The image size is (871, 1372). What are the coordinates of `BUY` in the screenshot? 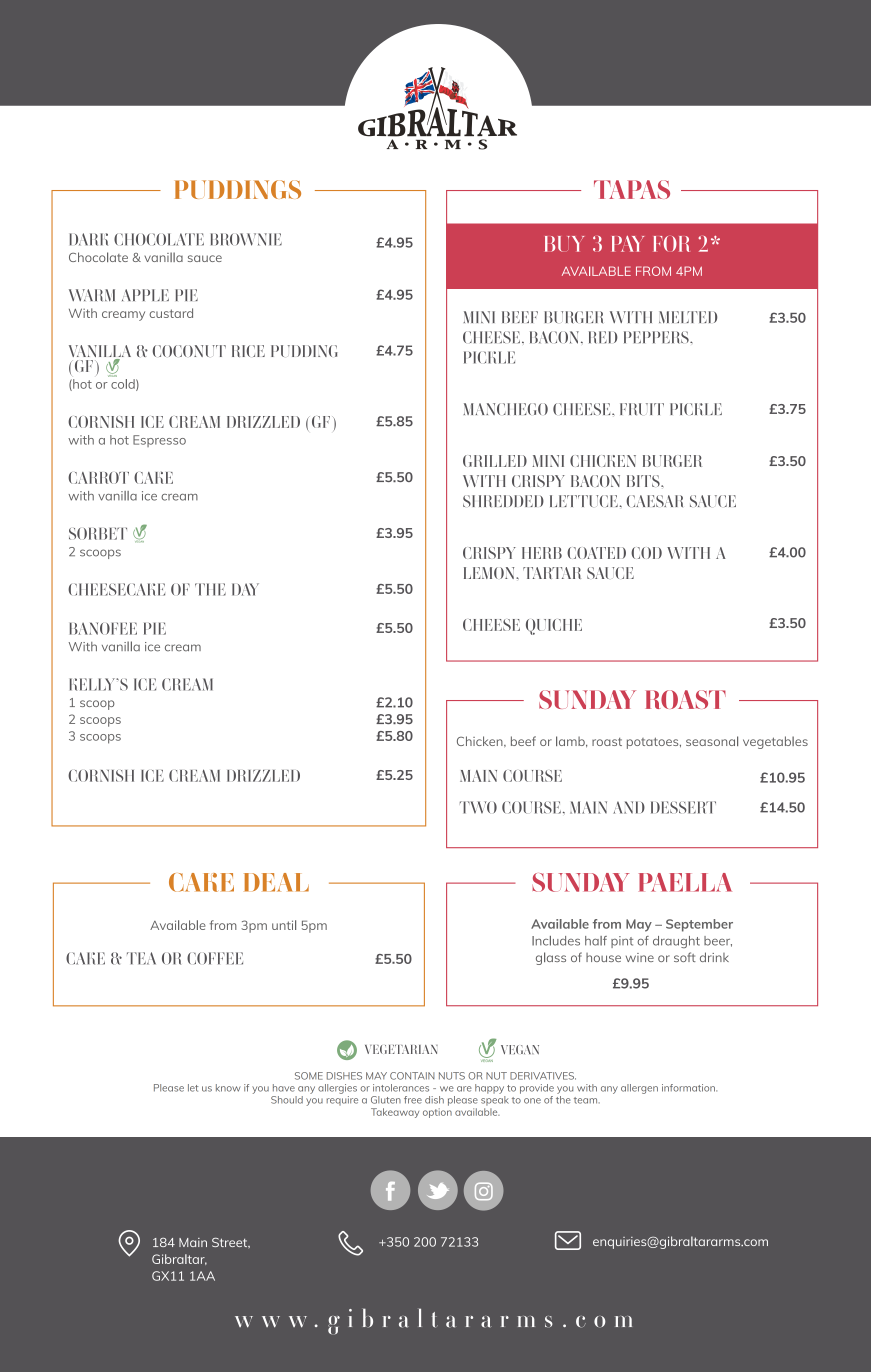 It's located at (564, 244).
